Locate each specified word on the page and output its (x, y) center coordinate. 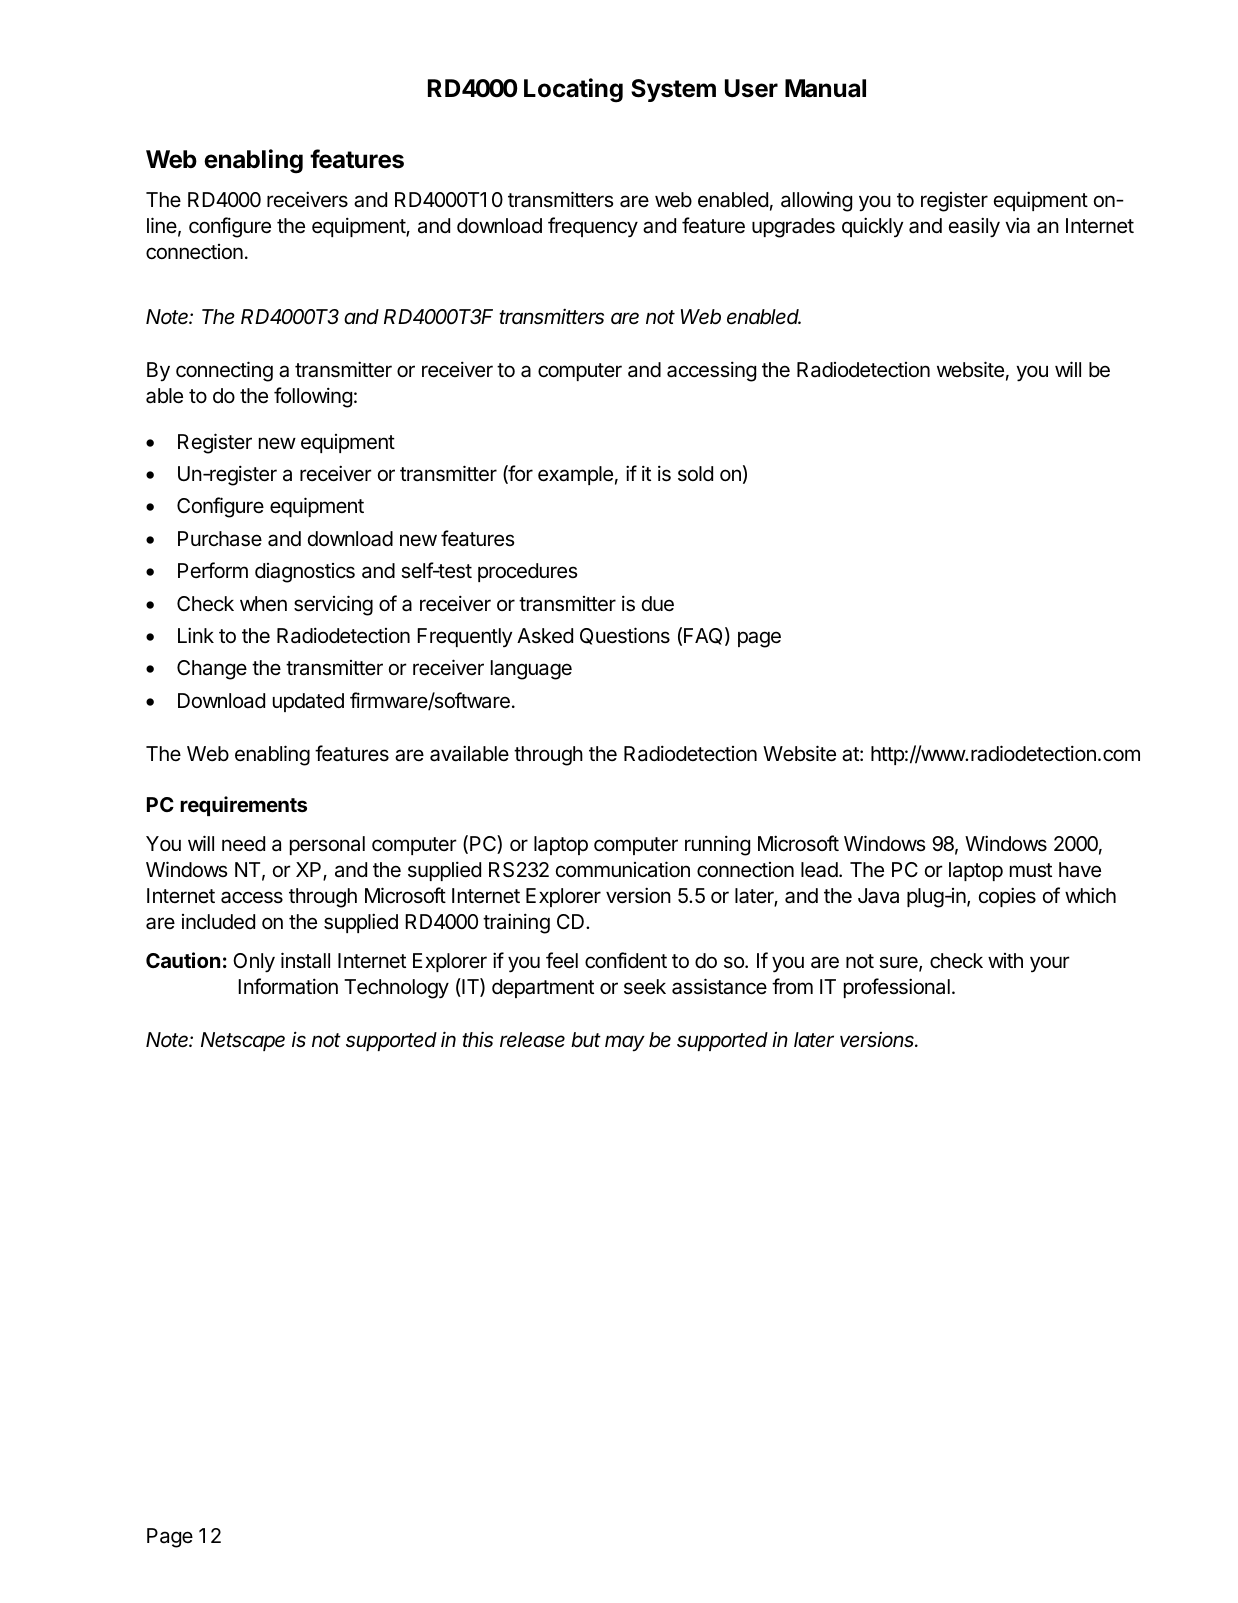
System (673, 90)
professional (897, 988)
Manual (825, 88)
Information (288, 986)
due (658, 604)
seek (645, 987)
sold (695, 473)
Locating (573, 90)
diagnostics (305, 573)
